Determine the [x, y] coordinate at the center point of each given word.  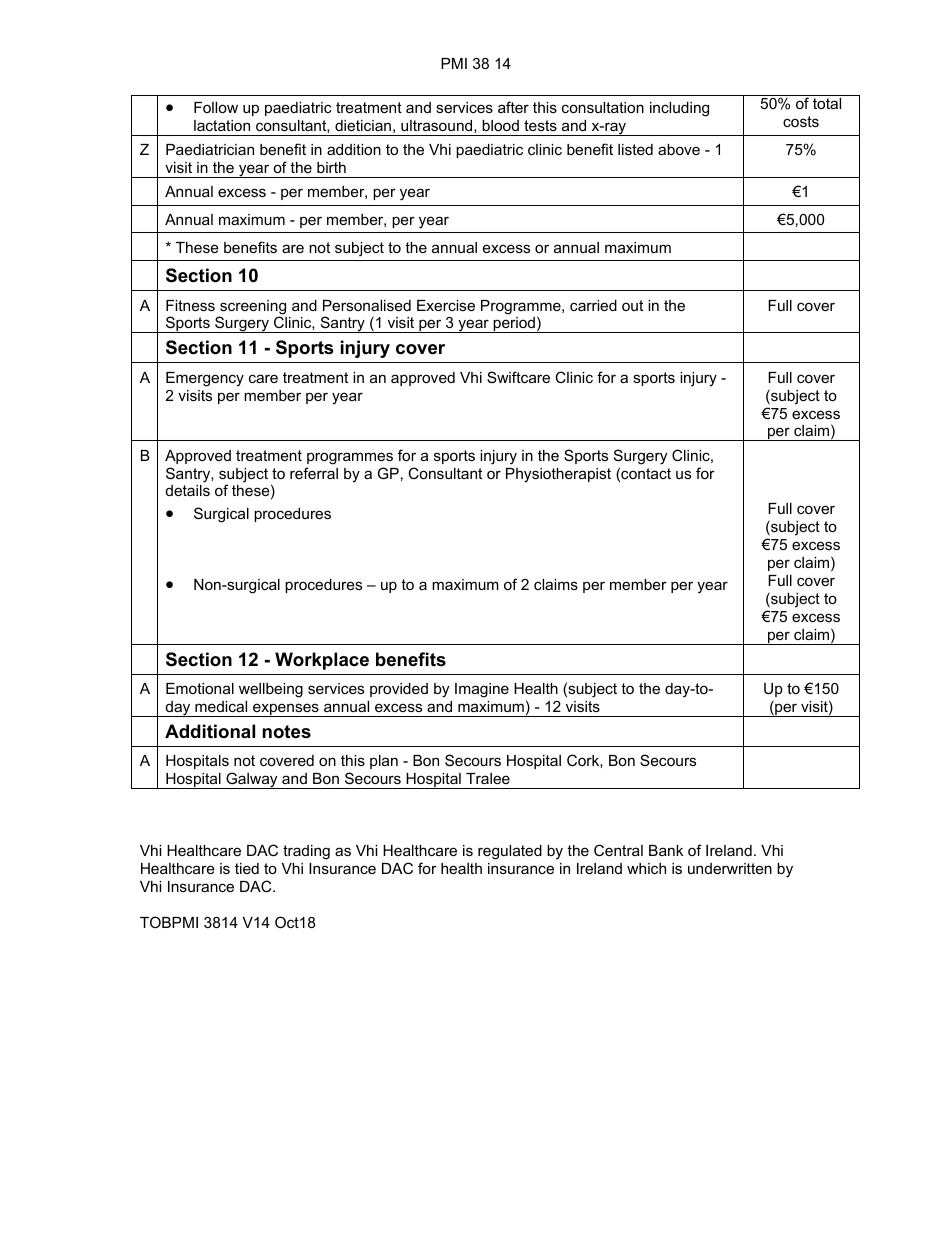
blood [500, 125]
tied [247, 868]
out [632, 305]
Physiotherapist [558, 475]
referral [314, 473]
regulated [510, 852]
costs [801, 121]
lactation [222, 125]
